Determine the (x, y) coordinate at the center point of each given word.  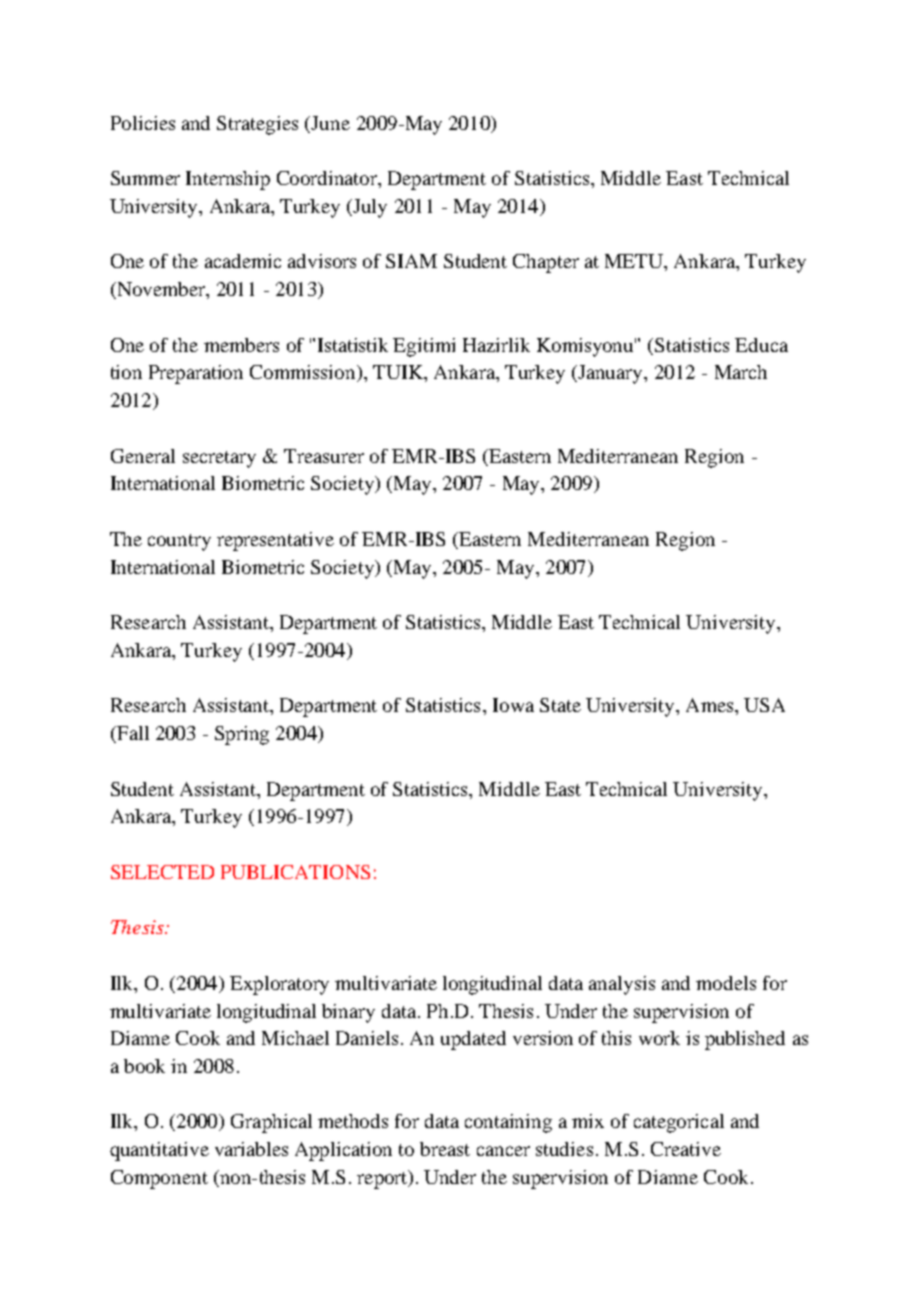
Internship (228, 180)
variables (251, 1149)
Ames (711, 705)
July (369, 208)
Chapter (546, 263)
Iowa (513, 705)
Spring (242, 735)
